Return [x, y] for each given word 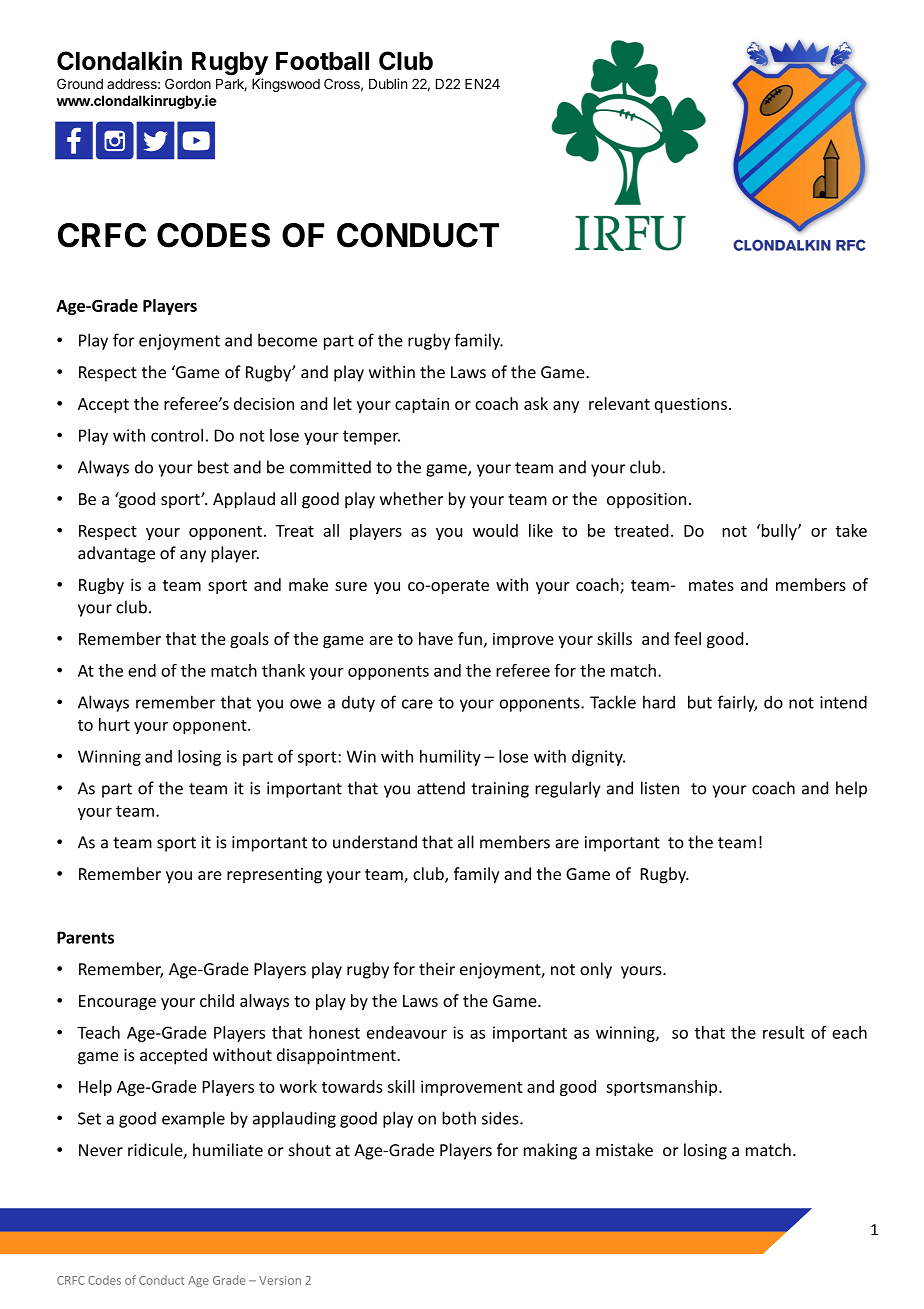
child [217, 1000]
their [437, 969]
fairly [737, 703]
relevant [619, 403]
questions [690, 405]
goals [249, 640]
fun [470, 638]
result [784, 1032]
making [550, 1151]
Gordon [188, 83]
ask [536, 403]
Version [280, 1280]
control [177, 435]
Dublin [388, 83]
